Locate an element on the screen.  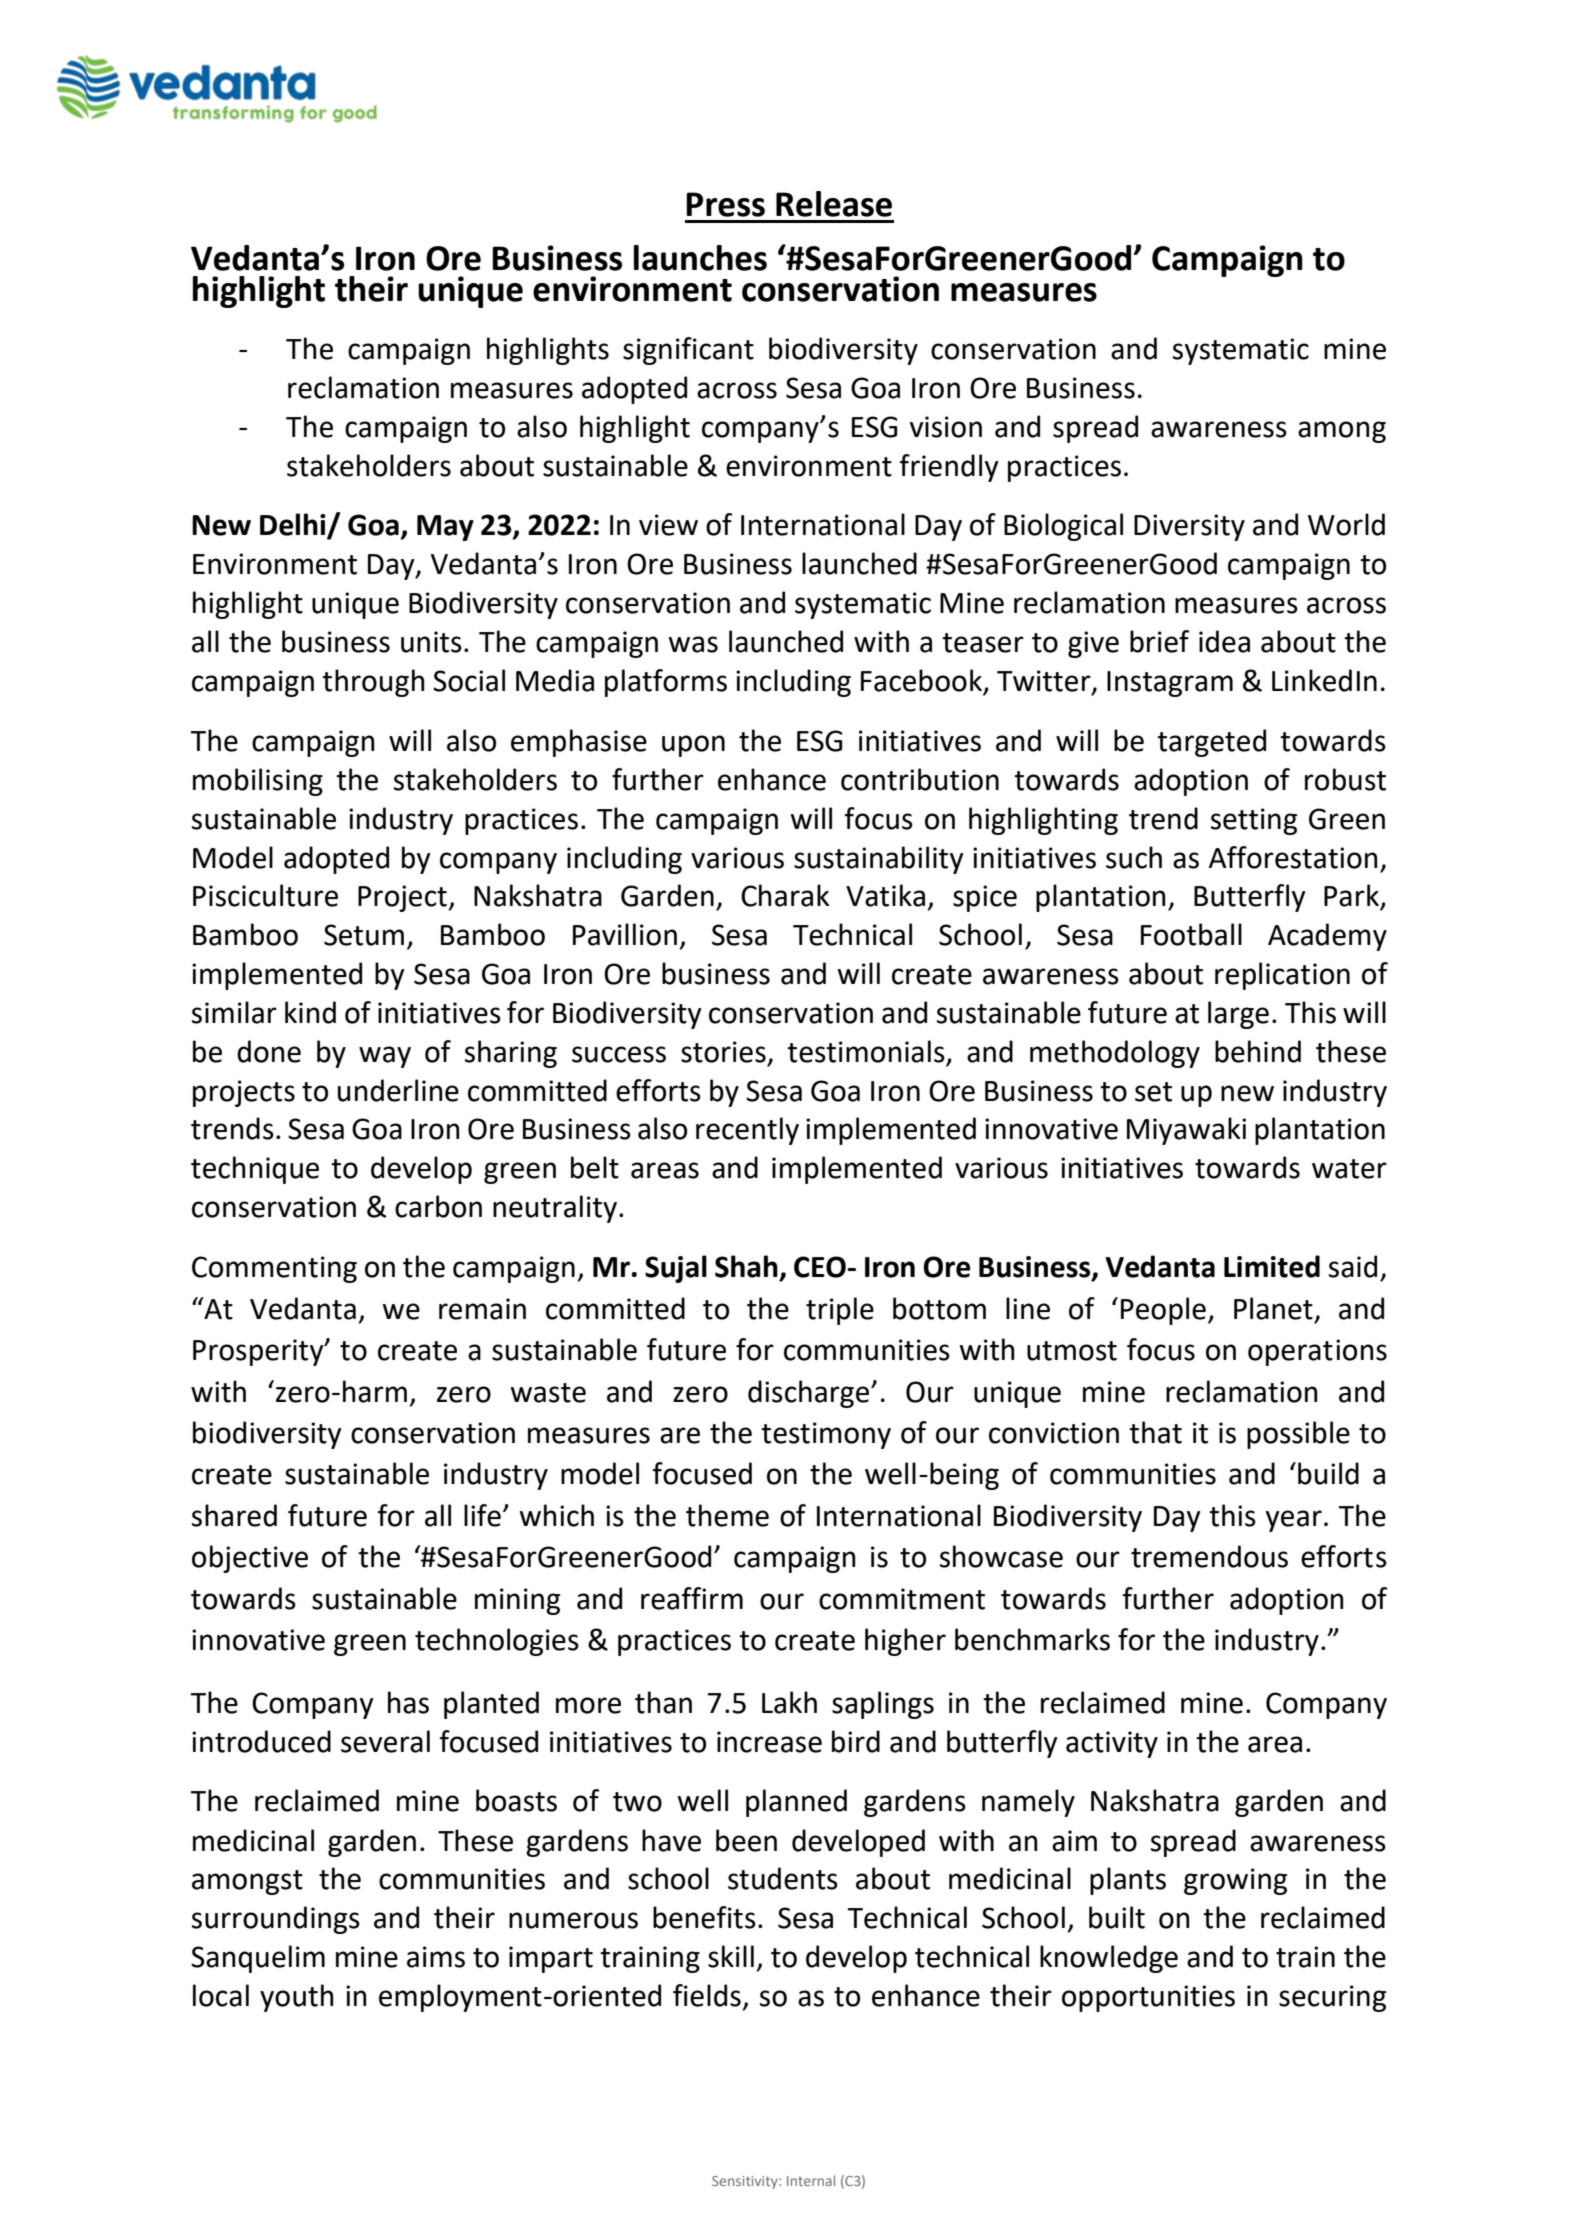
tremendous is located at coordinates (1209, 1556).
